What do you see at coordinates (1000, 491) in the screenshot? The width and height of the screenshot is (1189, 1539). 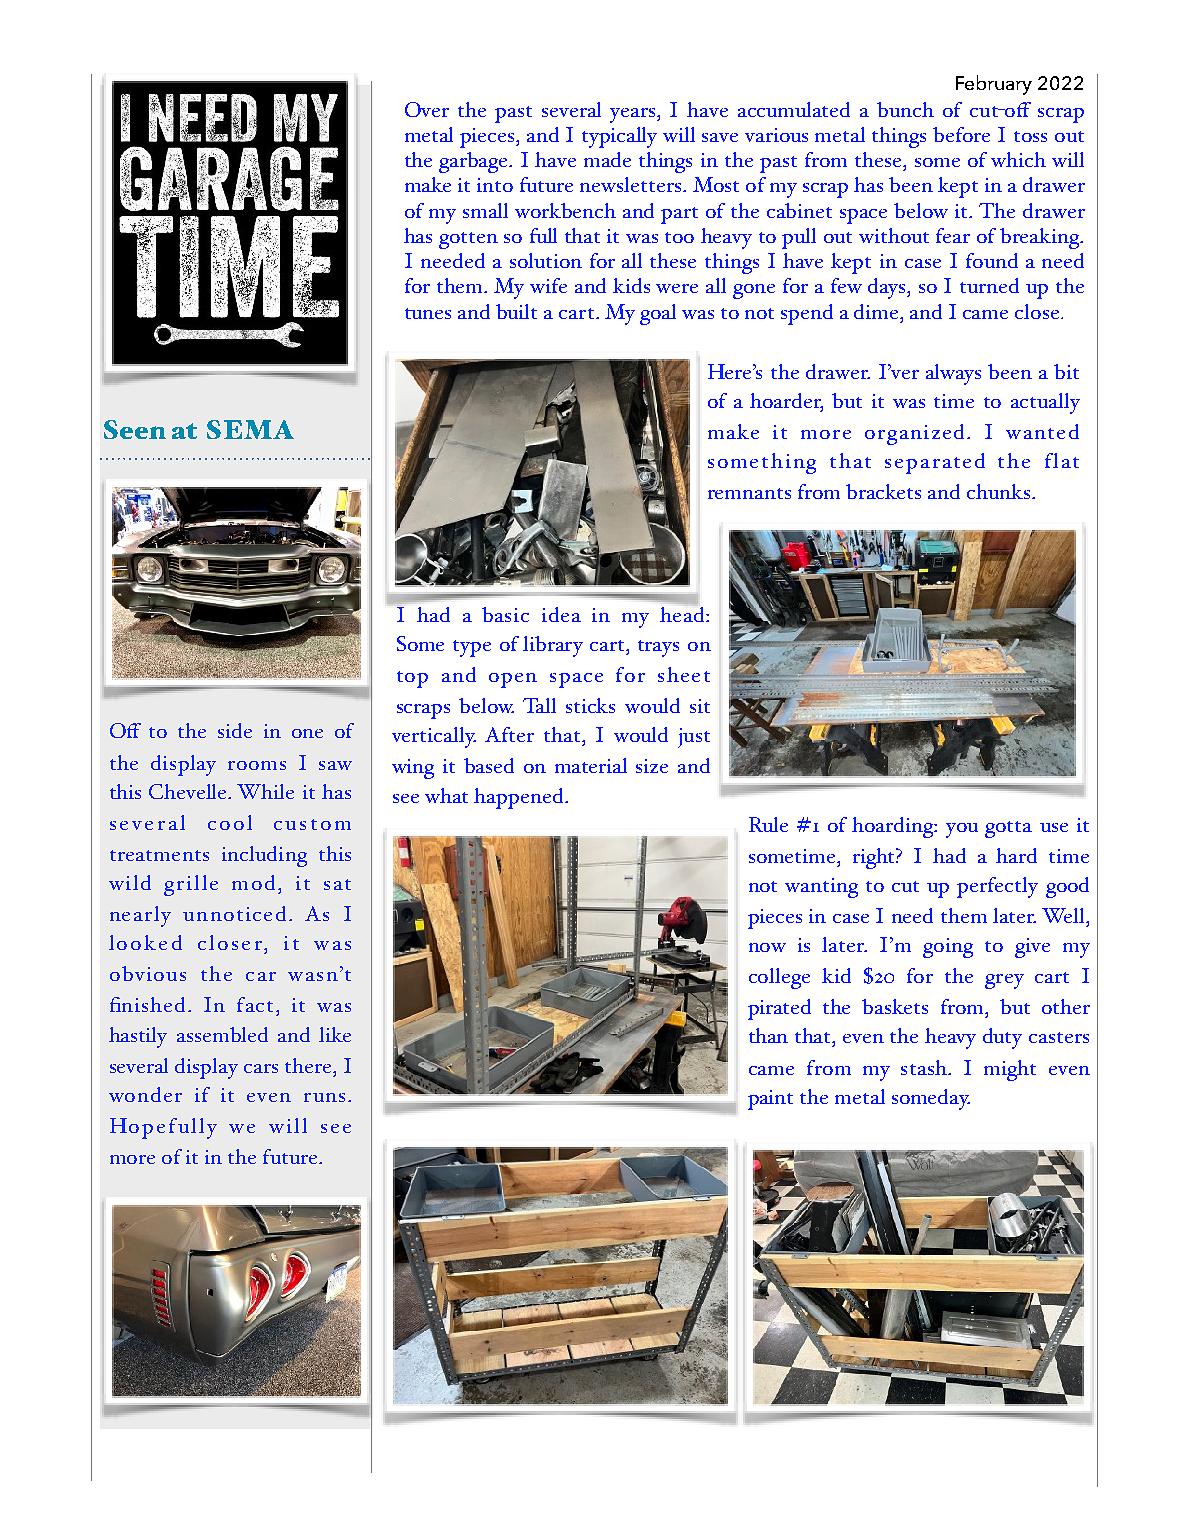 I see `chunks` at bounding box center [1000, 491].
